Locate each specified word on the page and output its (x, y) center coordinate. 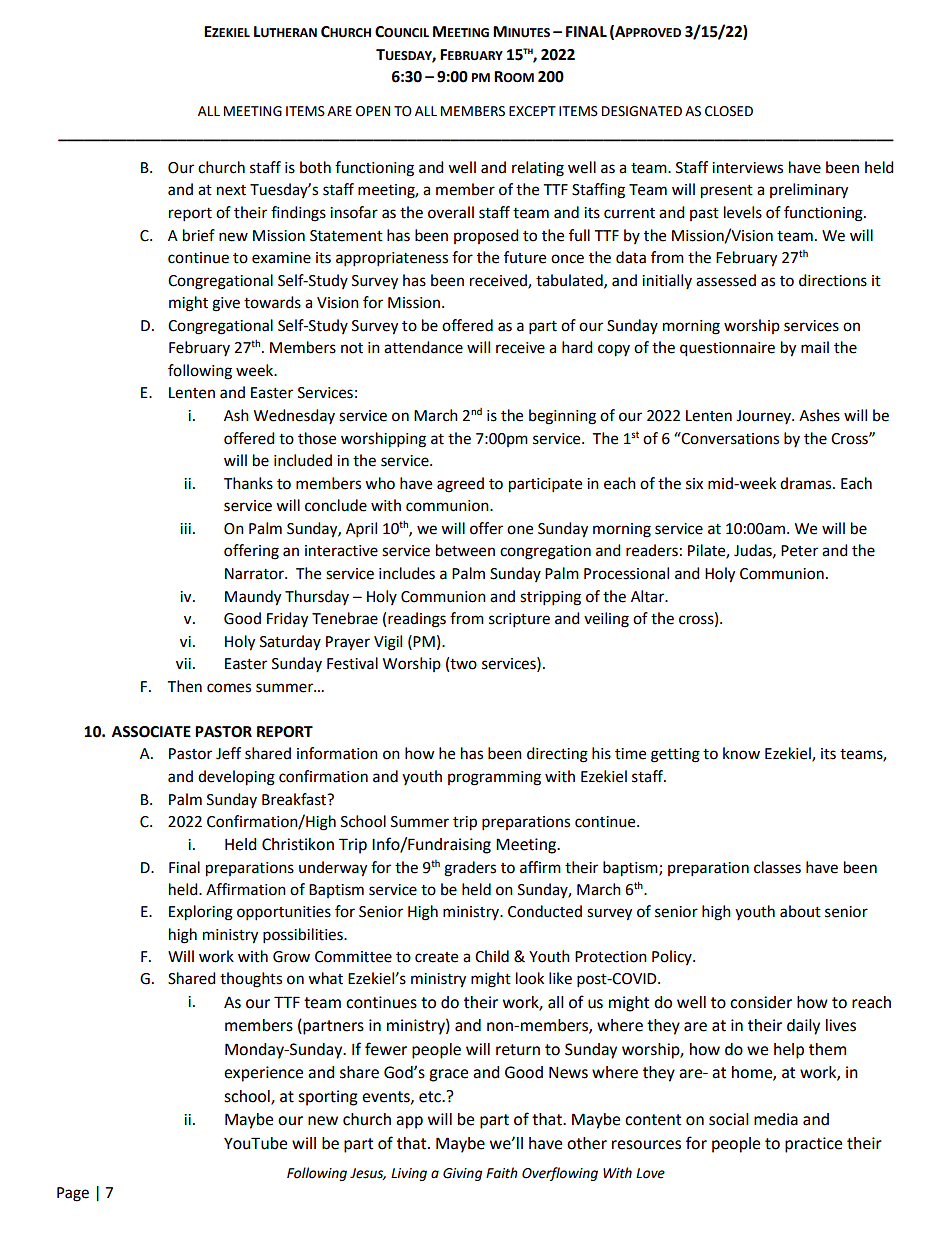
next (231, 190)
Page (73, 1194)
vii (183, 663)
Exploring (201, 913)
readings (417, 620)
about (800, 911)
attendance (423, 347)
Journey (765, 417)
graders (470, 869)
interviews (747, 168)
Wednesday (294, 416)
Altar (649, 596)
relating (538, 169)
